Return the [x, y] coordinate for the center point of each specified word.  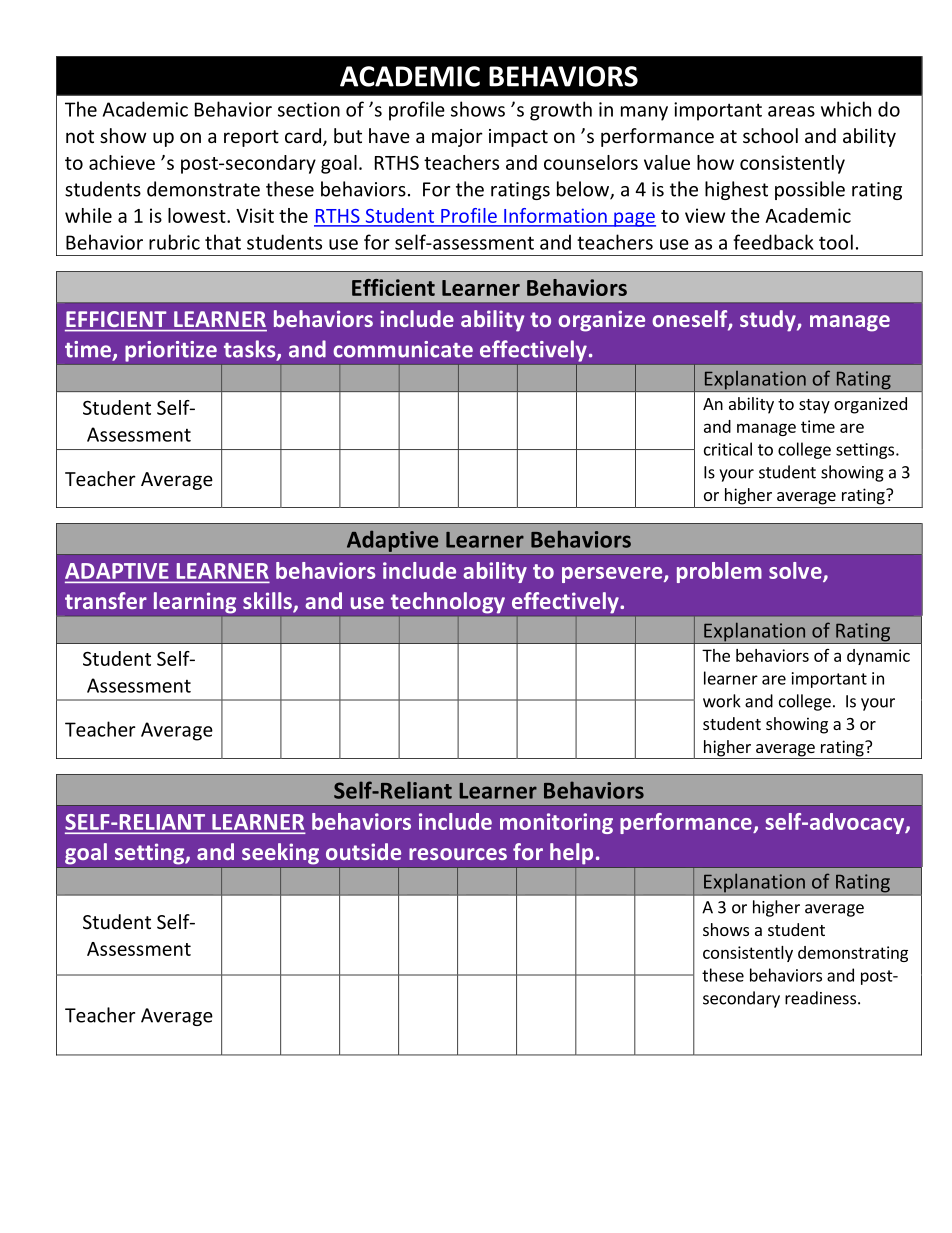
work [722, 701]
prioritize [171, 351]
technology [448, 603]
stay [814, 406]
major [457, 138]
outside [363, 851]
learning [195, 603]
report [251, 138]
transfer [106, 600]
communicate [403, 349]
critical [728, 449]
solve [796, 571]
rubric [174, 242]
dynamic [878, 657]
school [770, 135]
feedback [773, 242]
